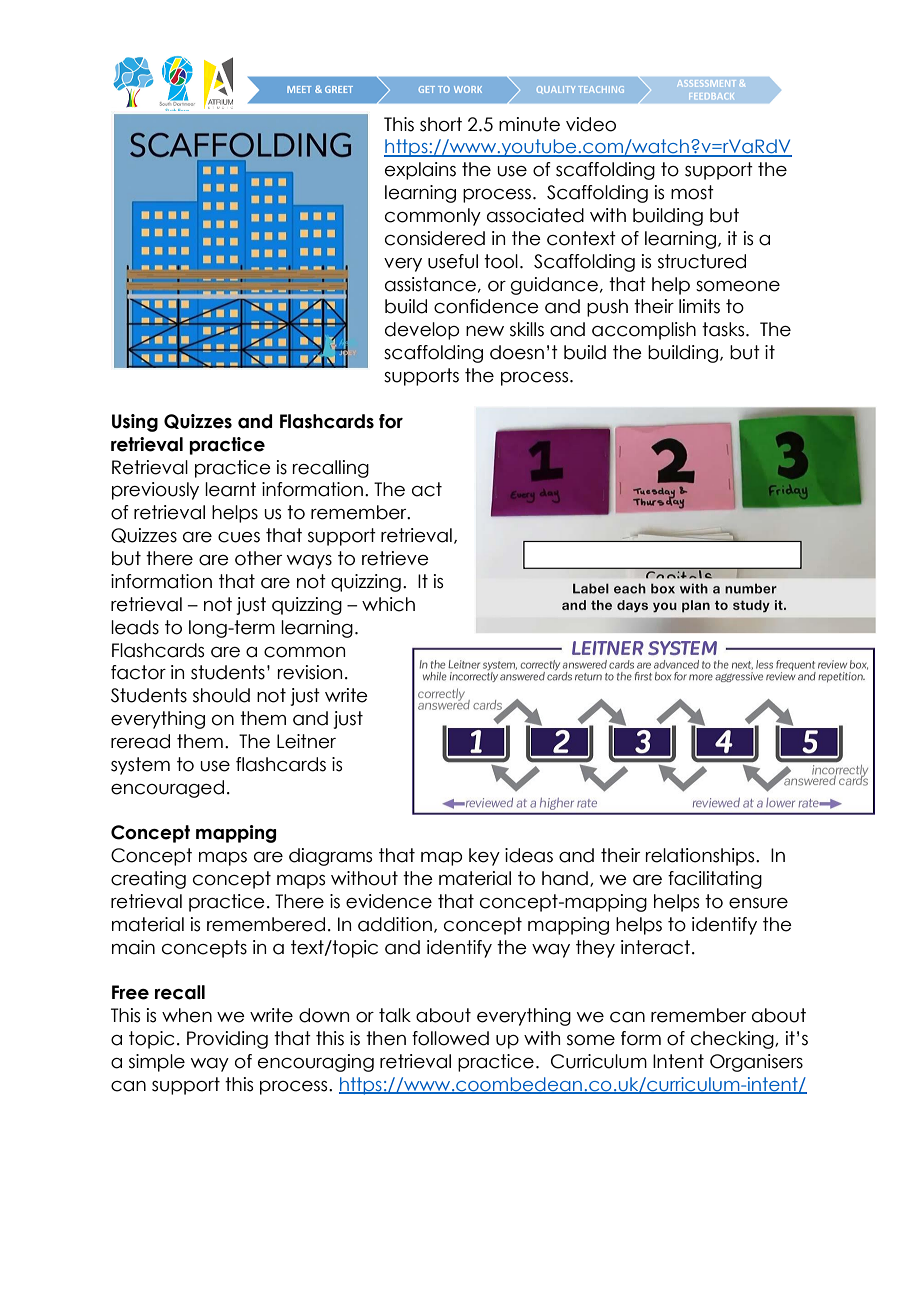 The width and height of the screenshot is (924, 1308). I want to click on most, so click(692, 192).
